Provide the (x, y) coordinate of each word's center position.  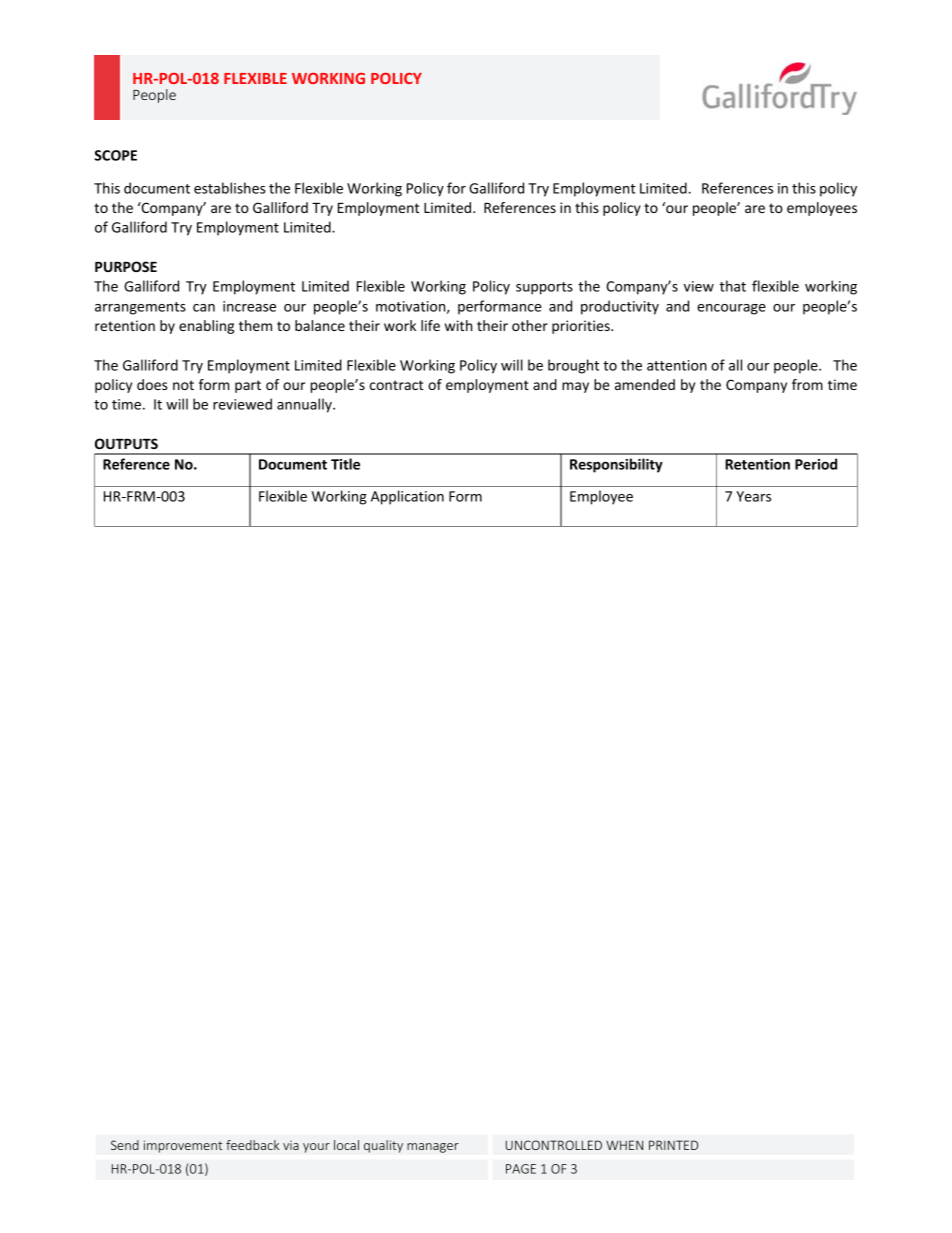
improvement (183, 1146)
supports (544, 288)
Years (753, 496)
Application (407, 497)
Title (345, 464)
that (732, 286)
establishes (230, 188)
